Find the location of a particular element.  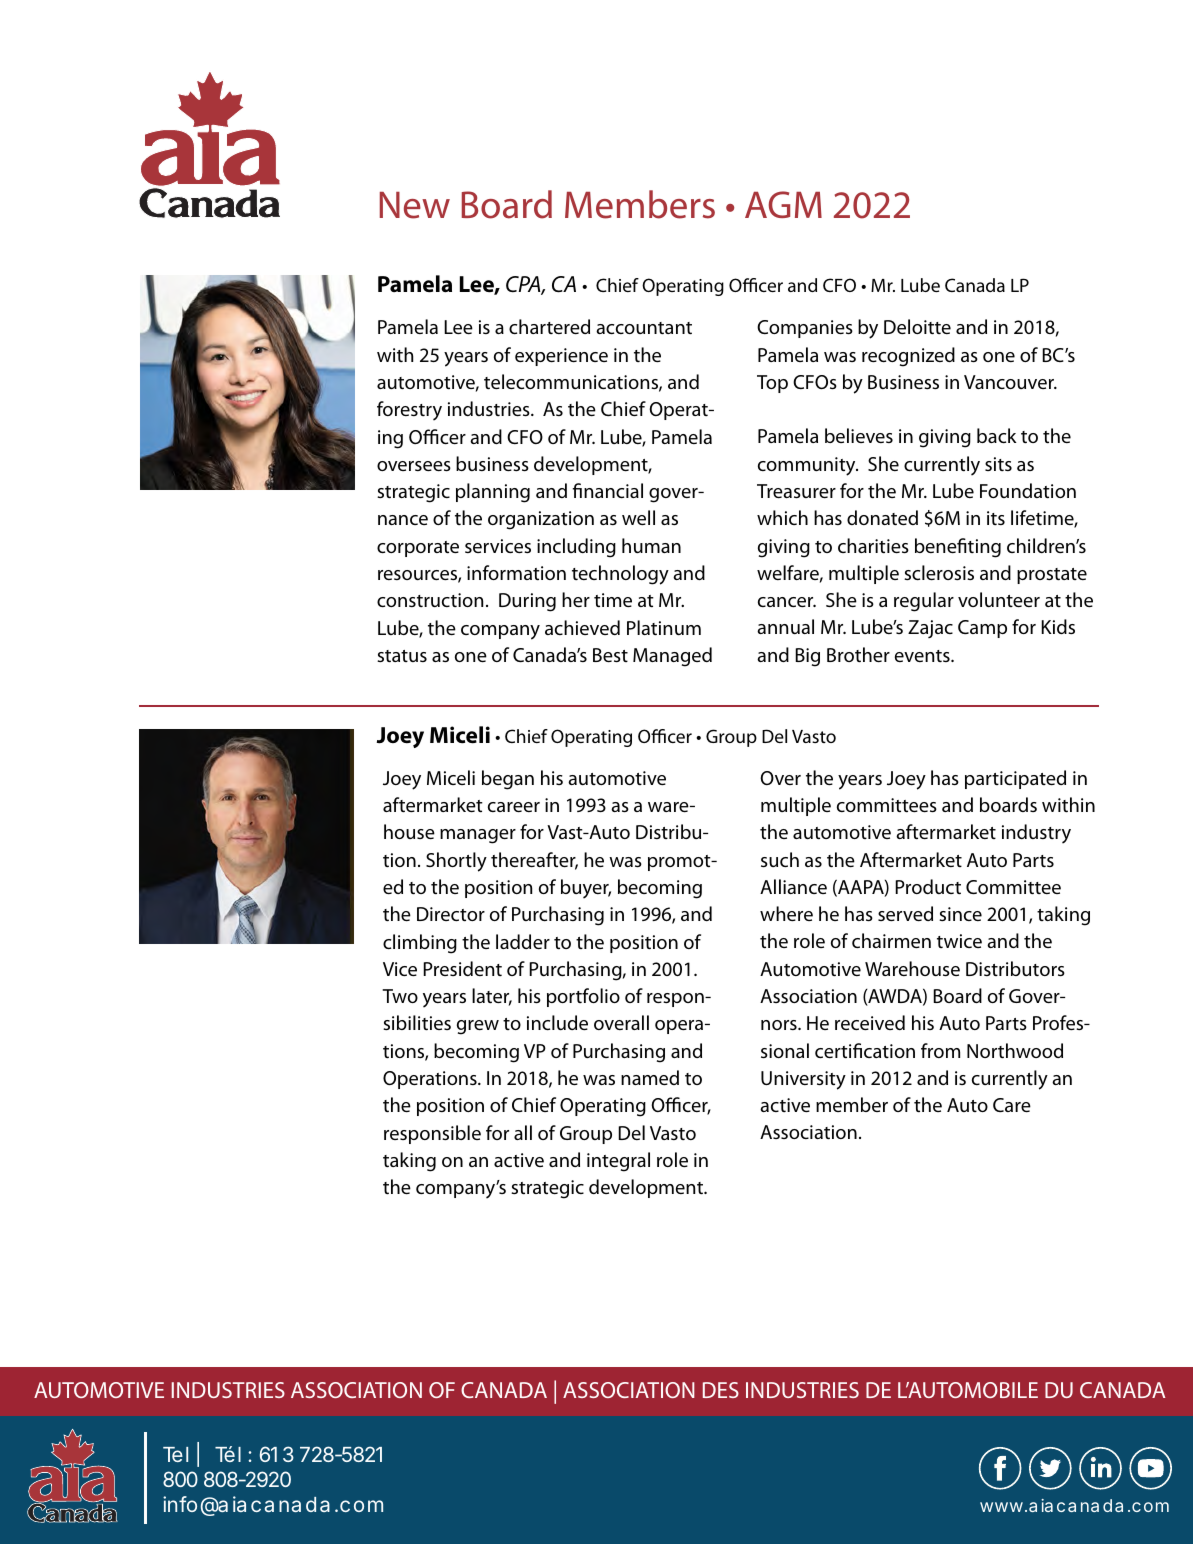

later is located at coordinates (492, 997).
